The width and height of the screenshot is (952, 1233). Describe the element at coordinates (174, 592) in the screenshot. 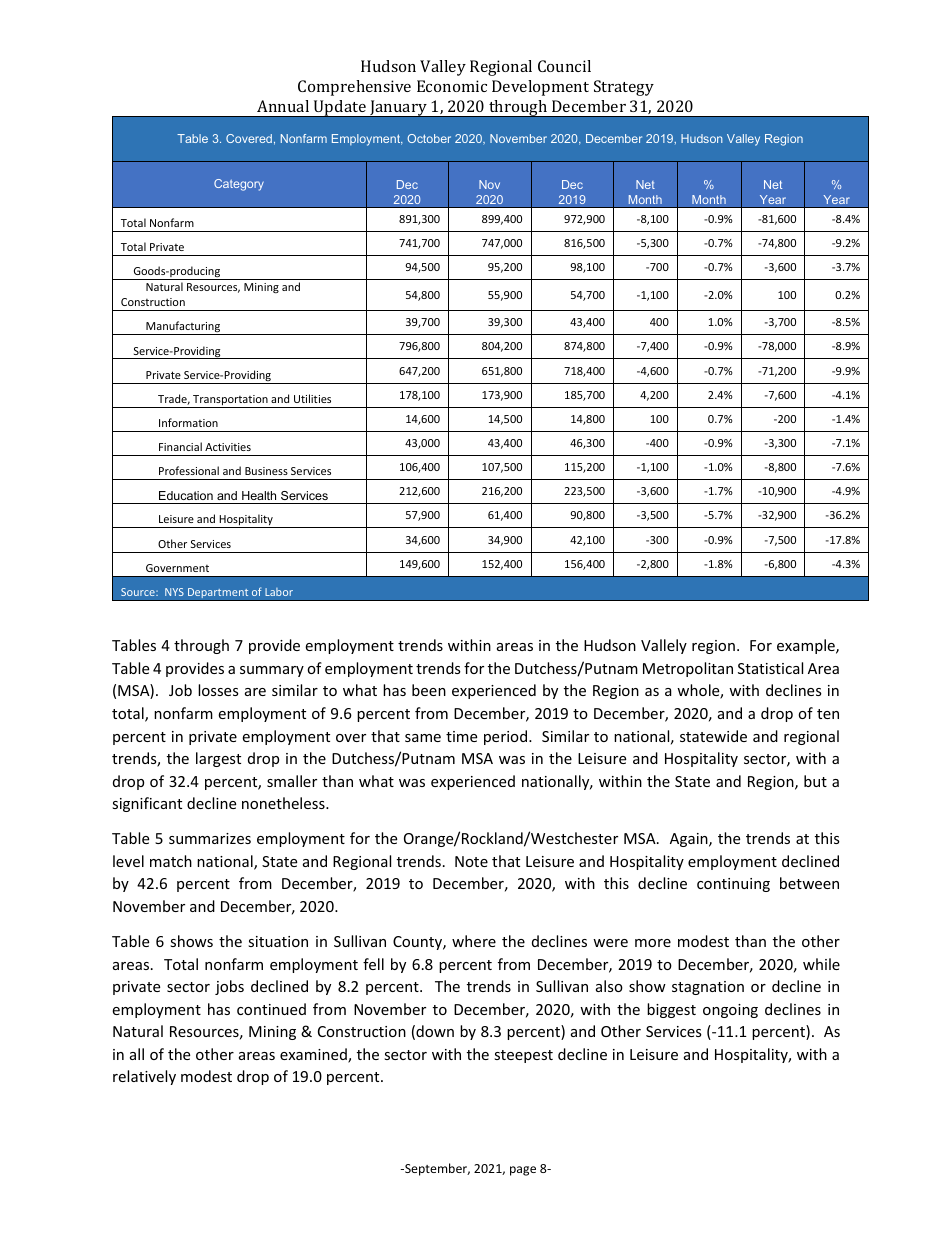

I see `NYS` at that location.
